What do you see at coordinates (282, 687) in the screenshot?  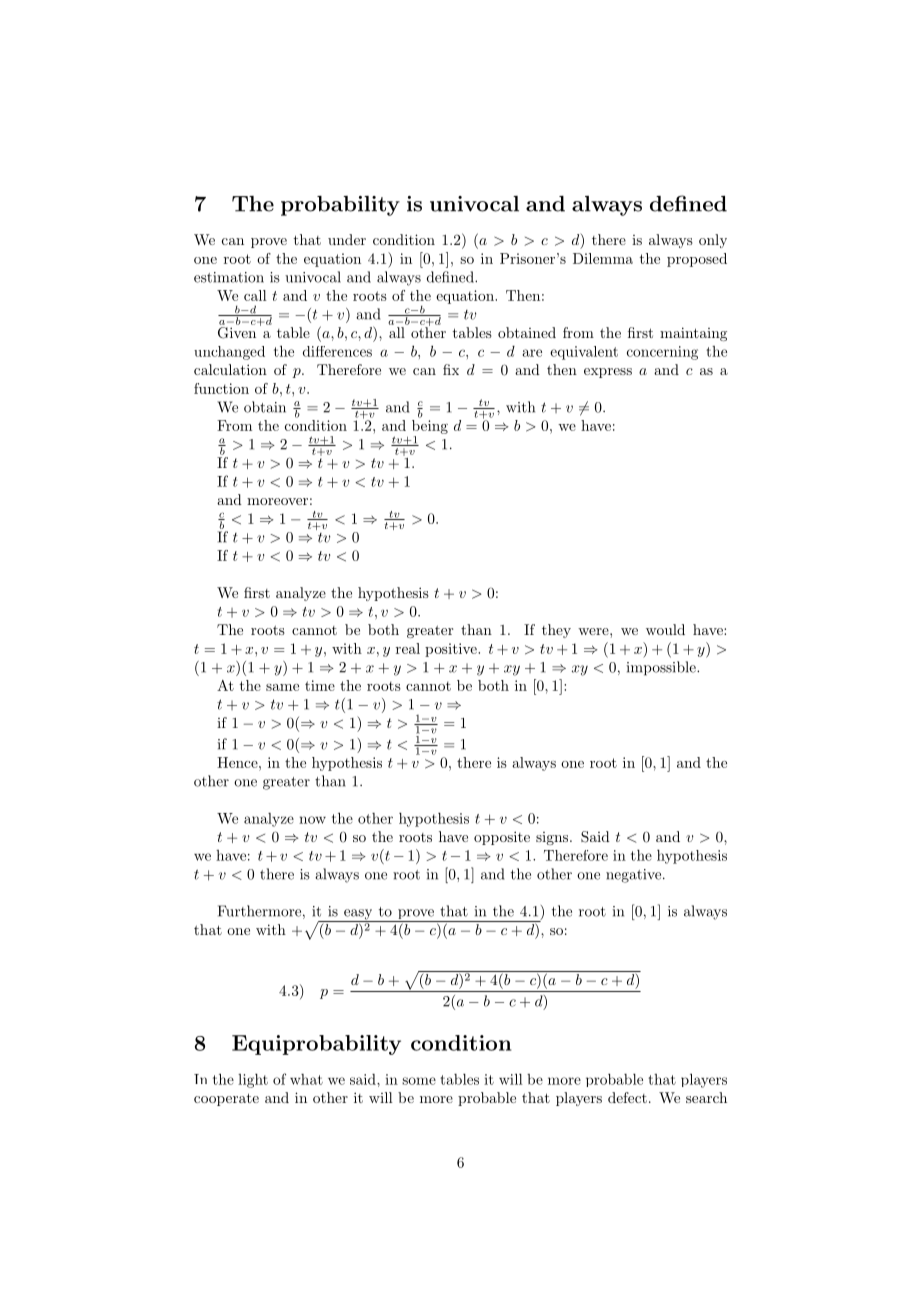 I see `same` at bounding box center [282, 687].
